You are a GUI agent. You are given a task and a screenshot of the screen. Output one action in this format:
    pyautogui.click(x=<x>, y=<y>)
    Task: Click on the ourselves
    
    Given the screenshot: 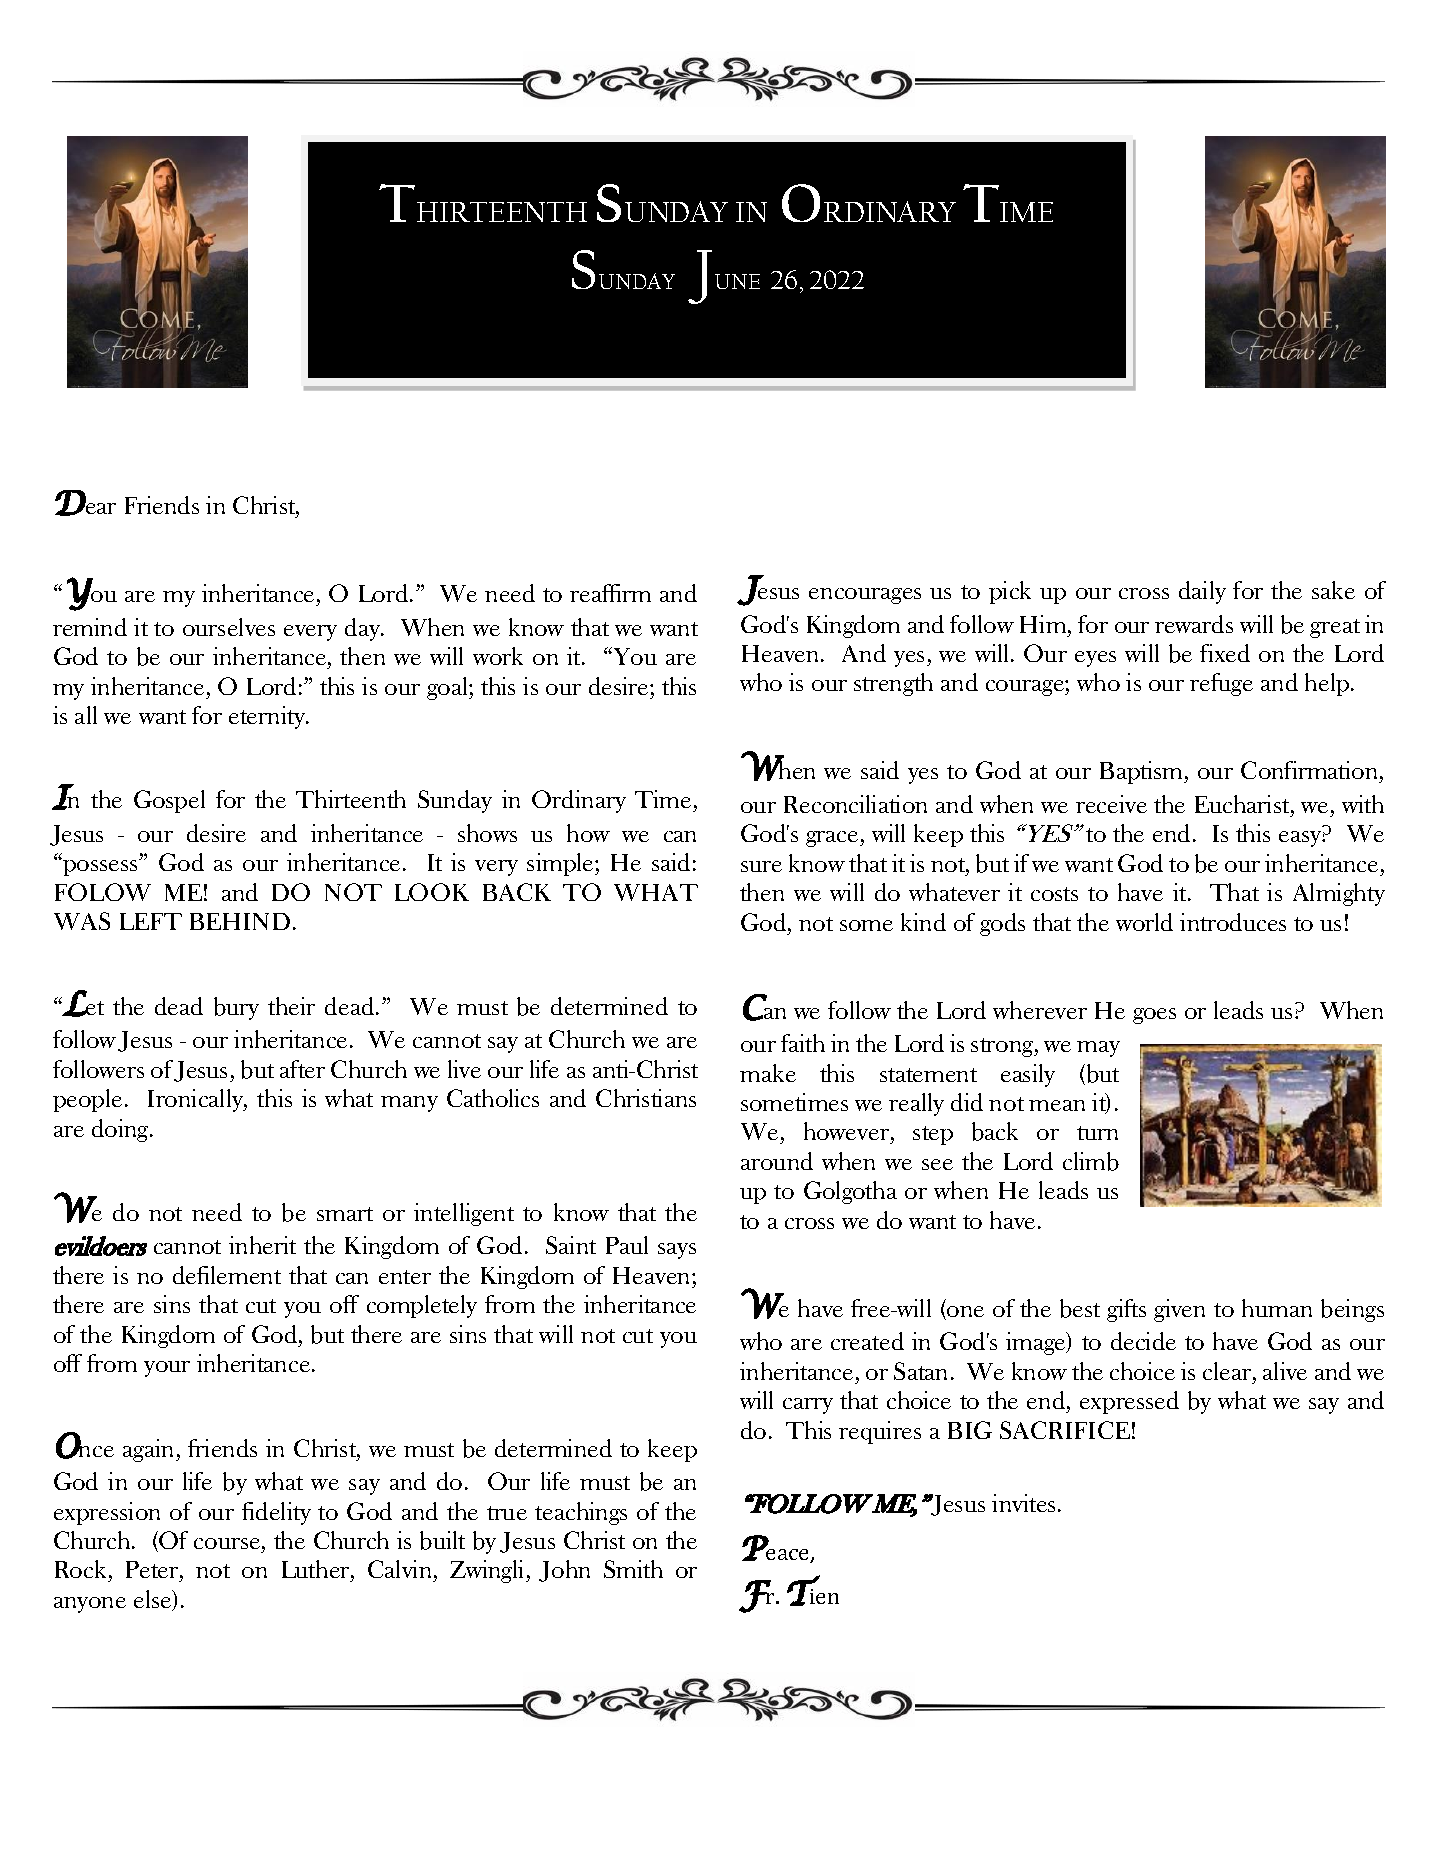 What is the action you would take?
    pyautogui.click(x=229, y=627)
